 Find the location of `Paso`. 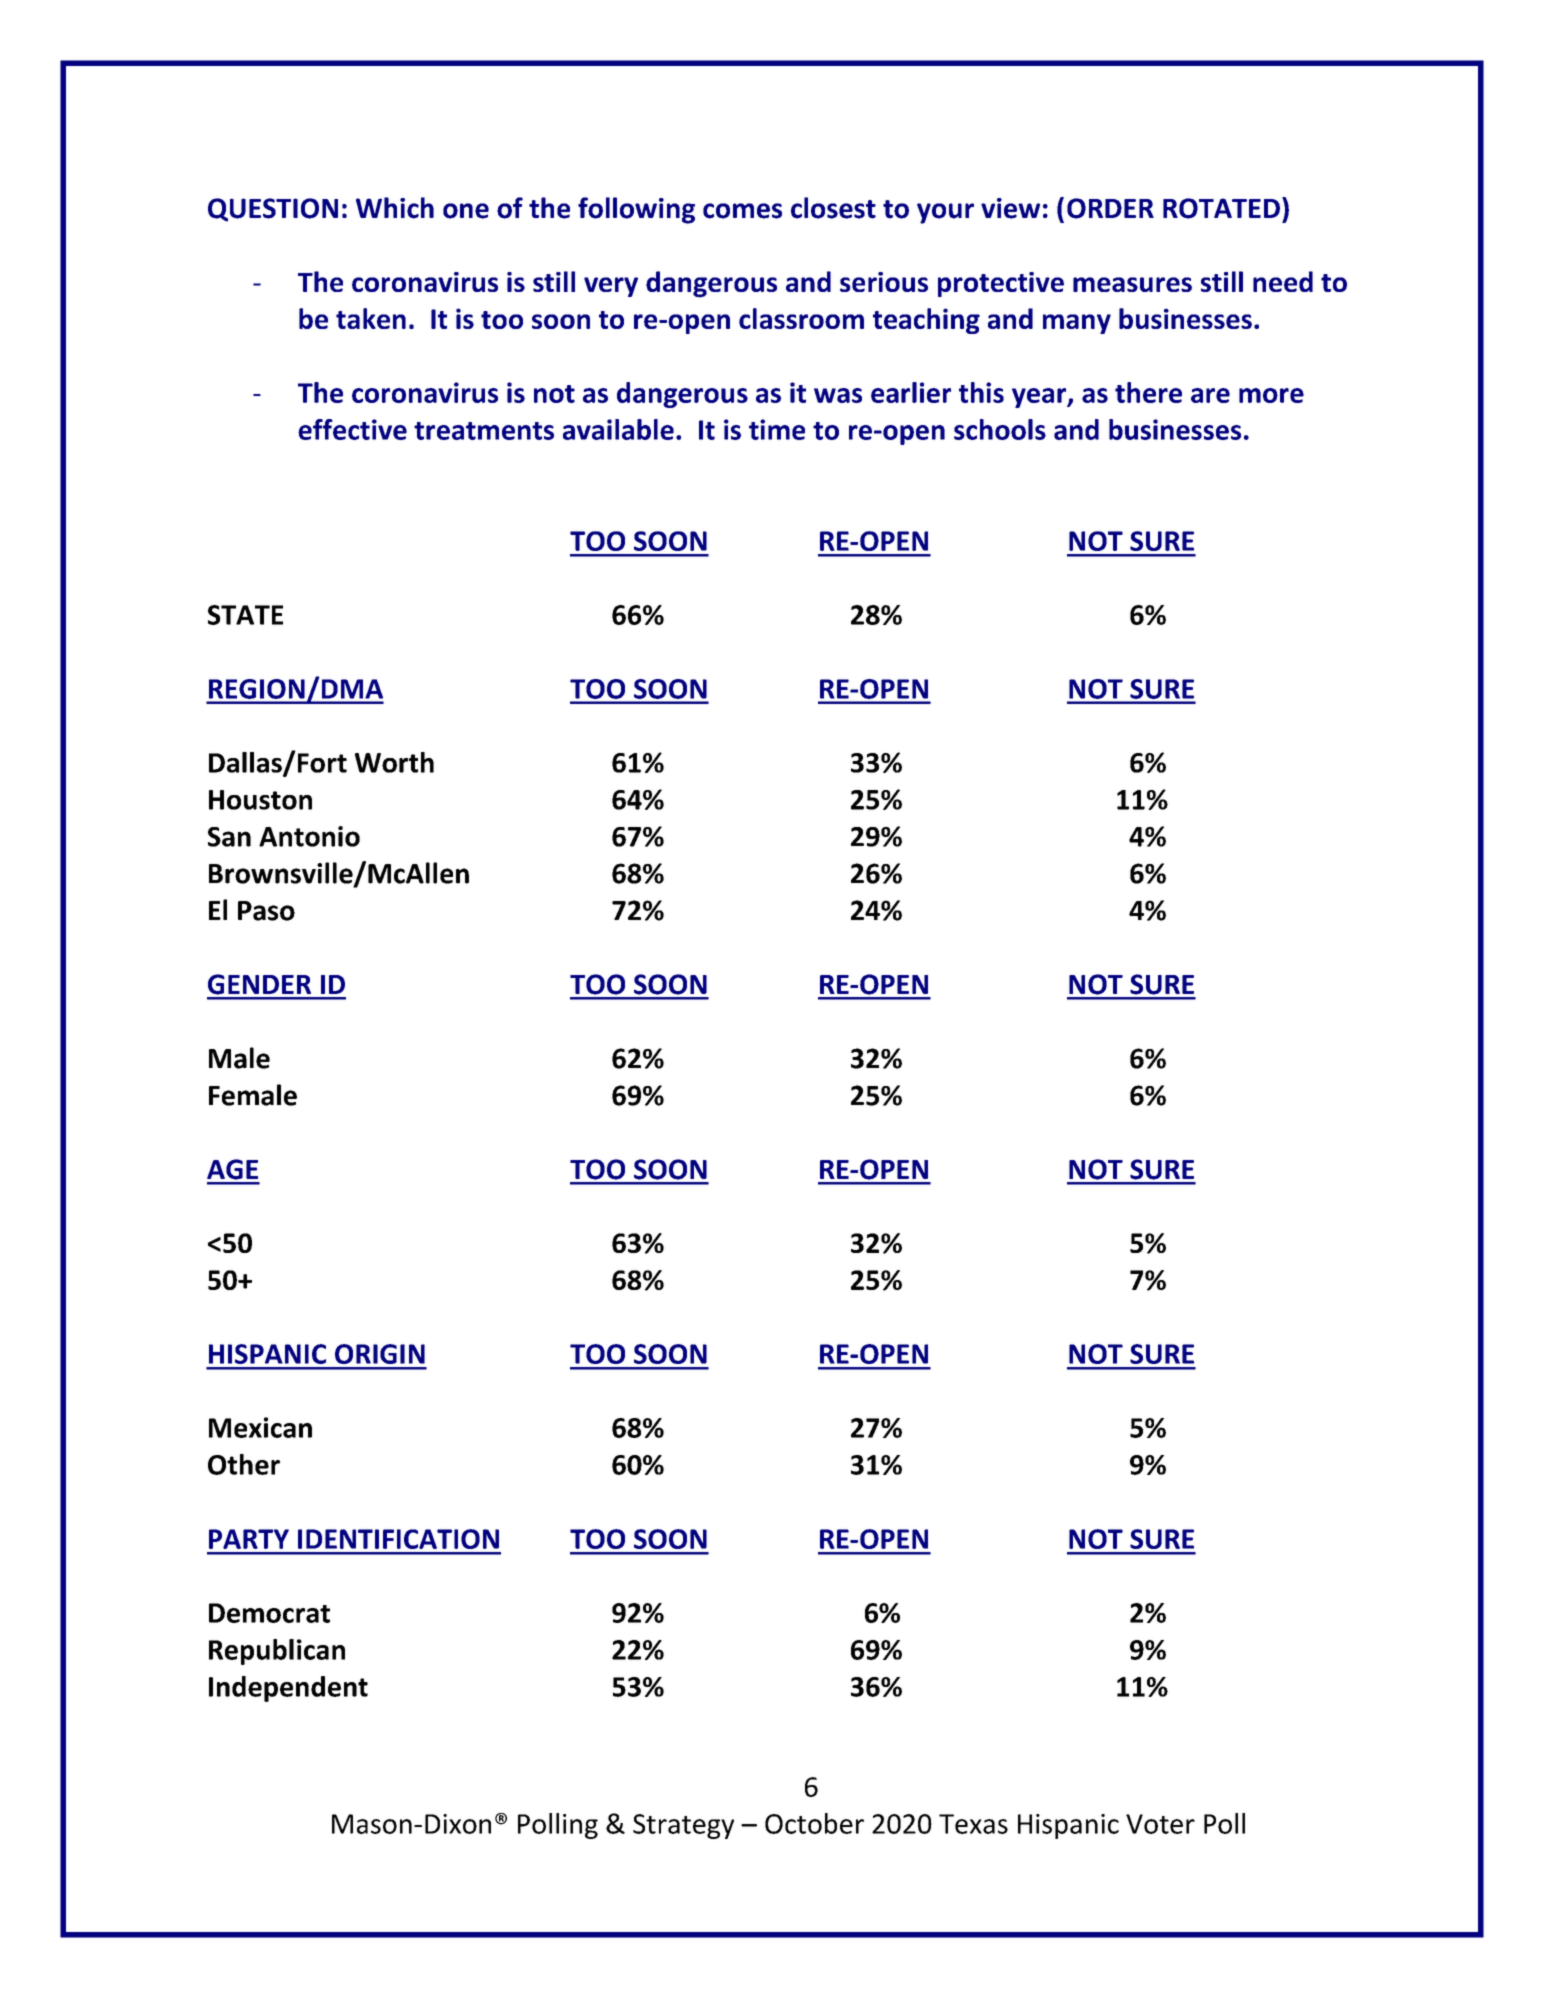

Paso is located at coordinates (266, 911).
